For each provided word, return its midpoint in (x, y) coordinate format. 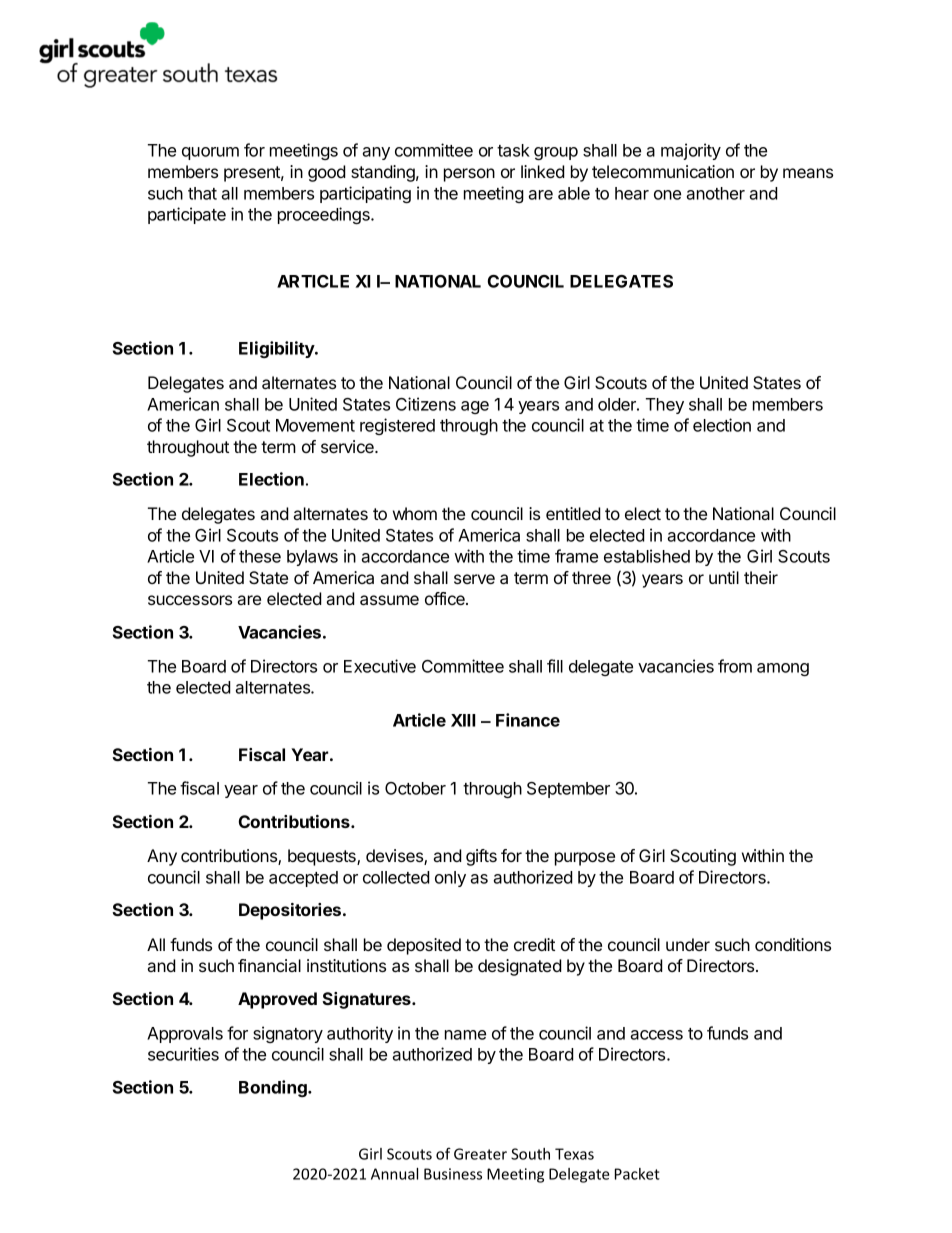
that (202, 193)
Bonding (274, 1088)
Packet (637, 1174)
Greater (480, 1154)
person (469, 175)
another (715, 193)
